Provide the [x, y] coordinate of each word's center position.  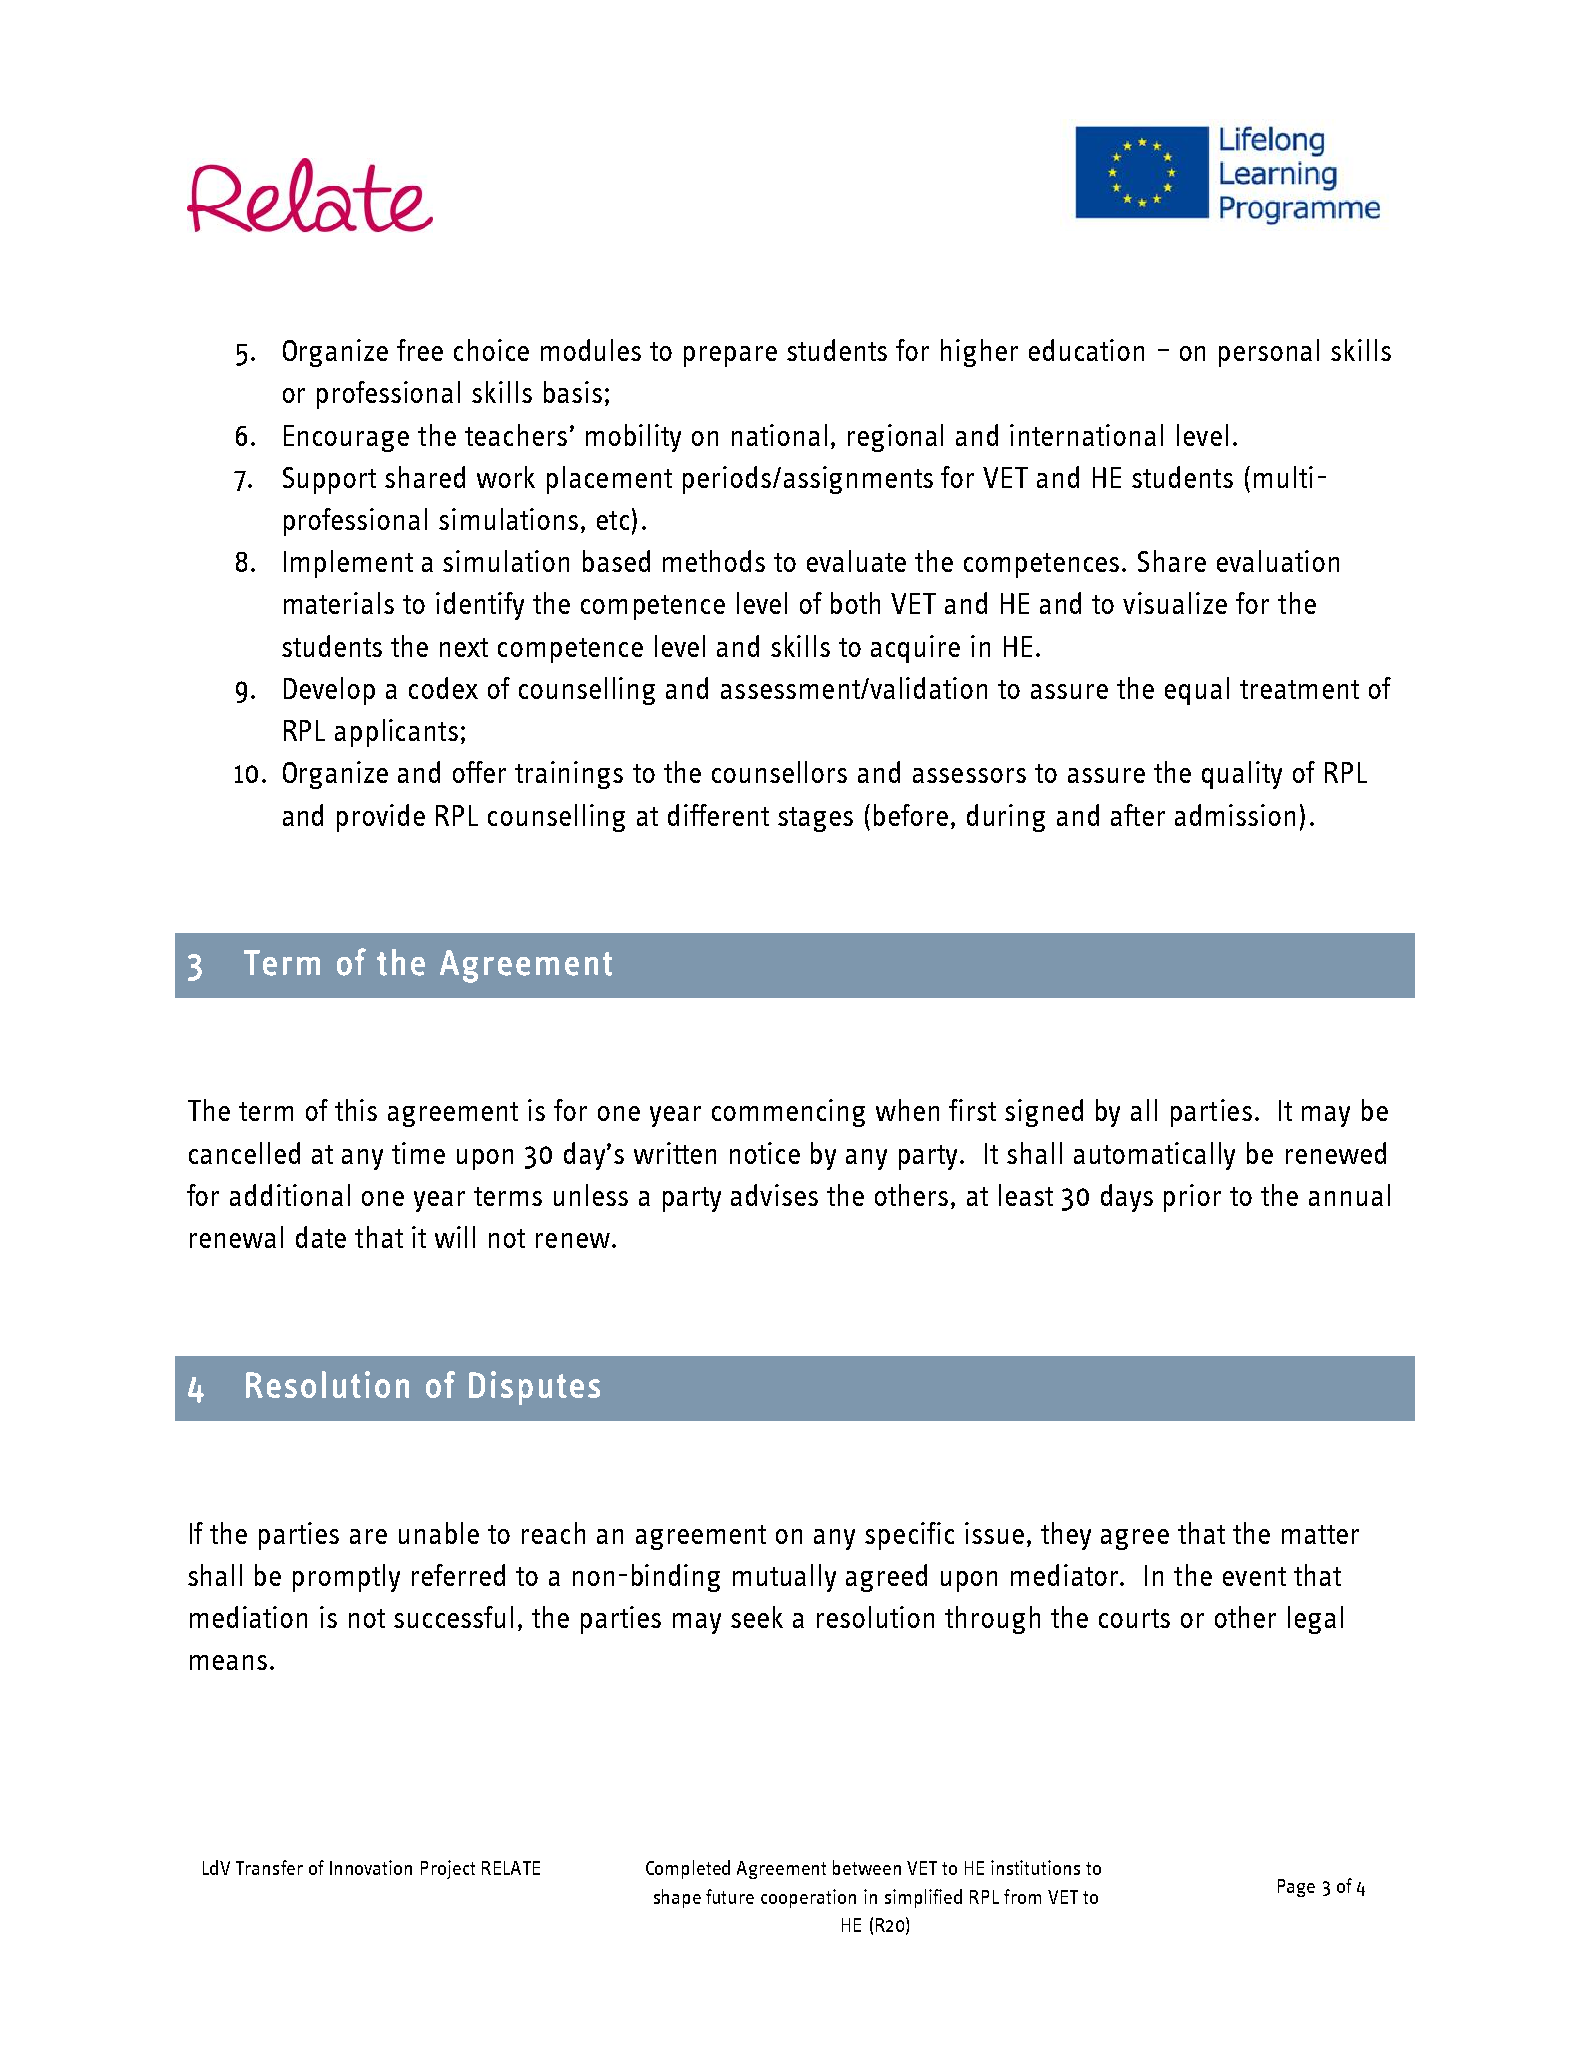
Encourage [346, 438]
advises [774, 1195]
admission [1235, 815]
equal [1197, 691]
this [356, 1110]
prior [1192, 1198]
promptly [346, 1578]
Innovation [371, 1867]
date [321, 1237]
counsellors [779, 772]
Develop [329, 691]
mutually [784, 1578]
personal [1269, 353]
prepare [730, 356]
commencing [788, 1113]
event [1254, 1576]
